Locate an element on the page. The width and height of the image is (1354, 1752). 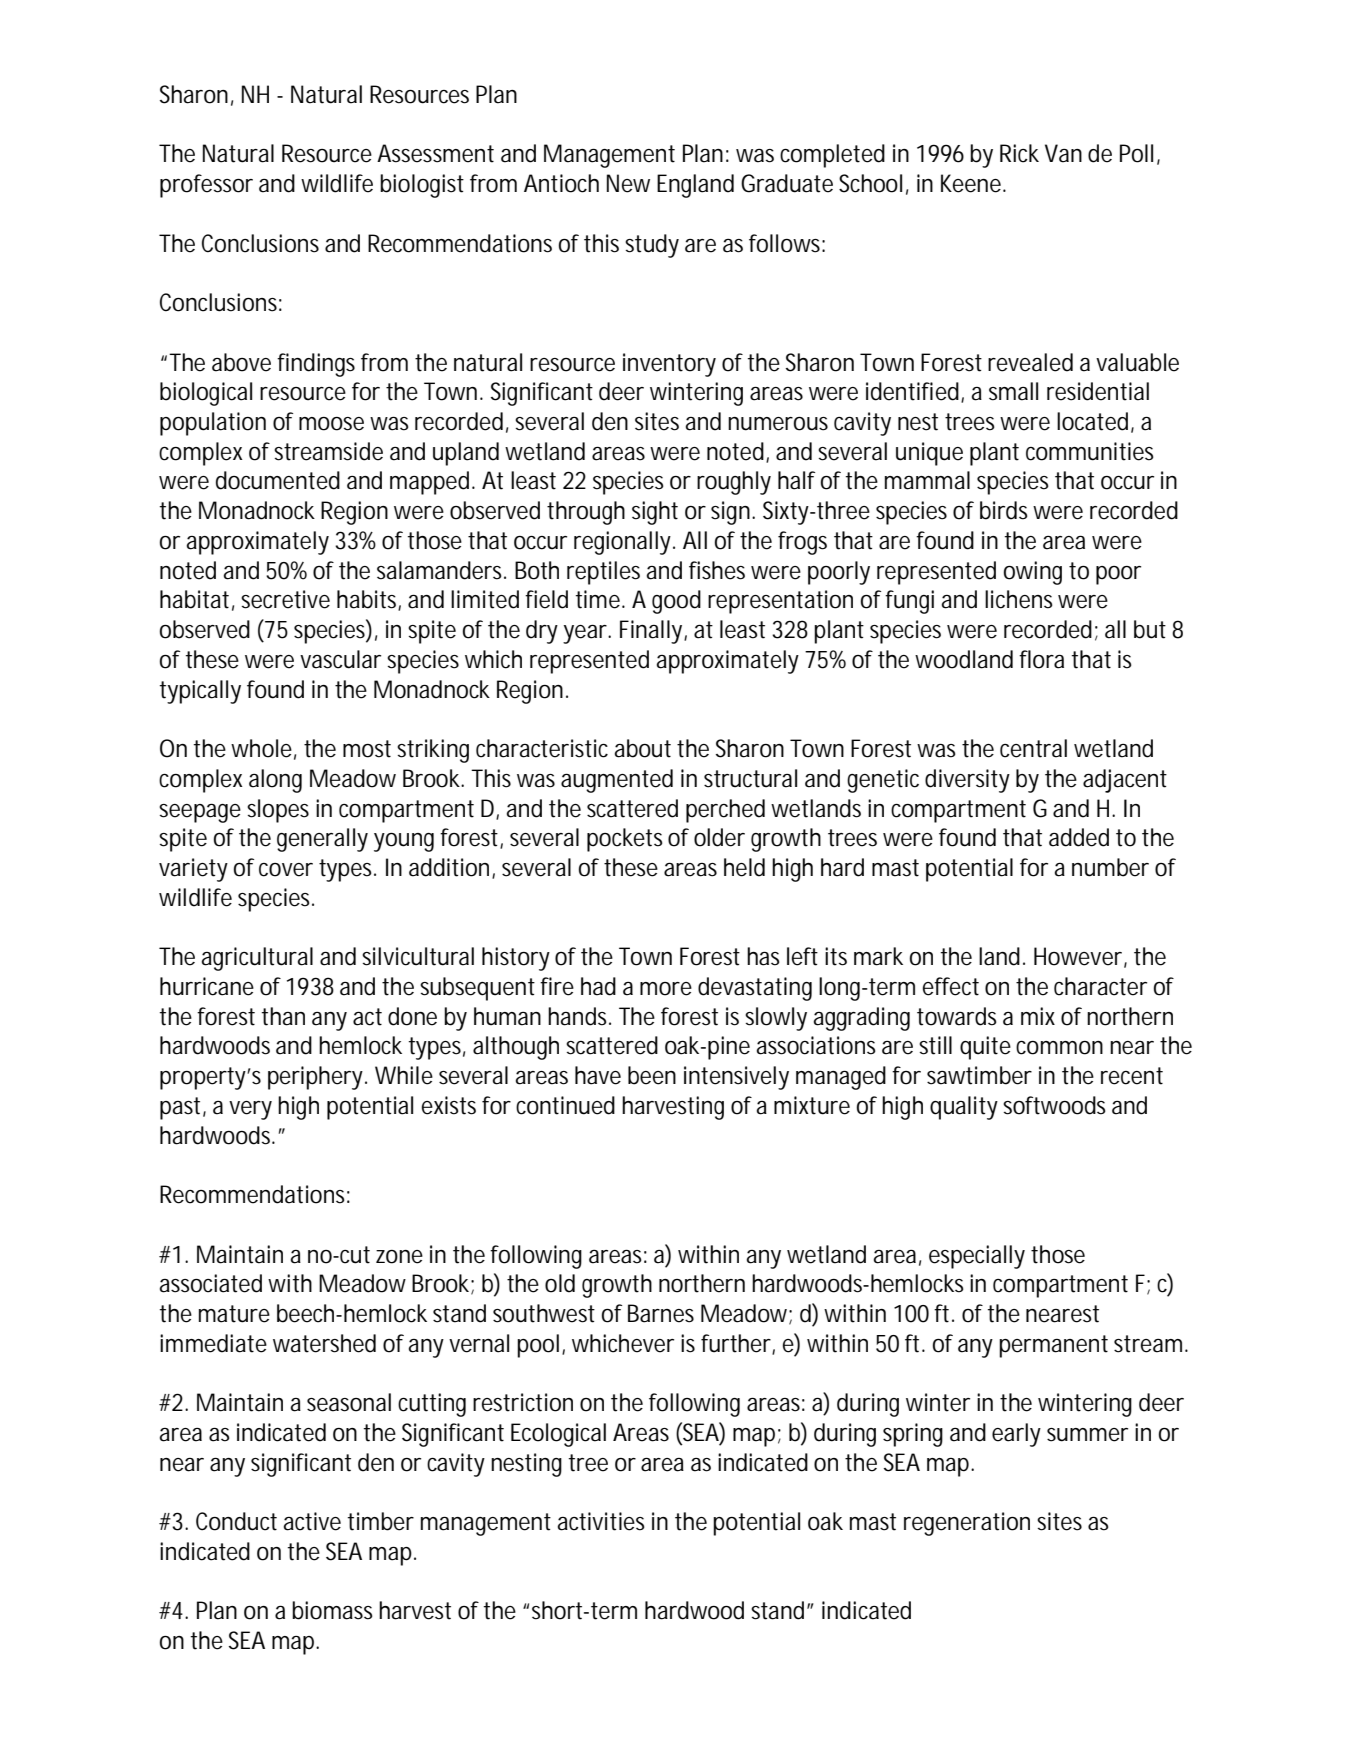
active is located at coordinates (312, 1521).
